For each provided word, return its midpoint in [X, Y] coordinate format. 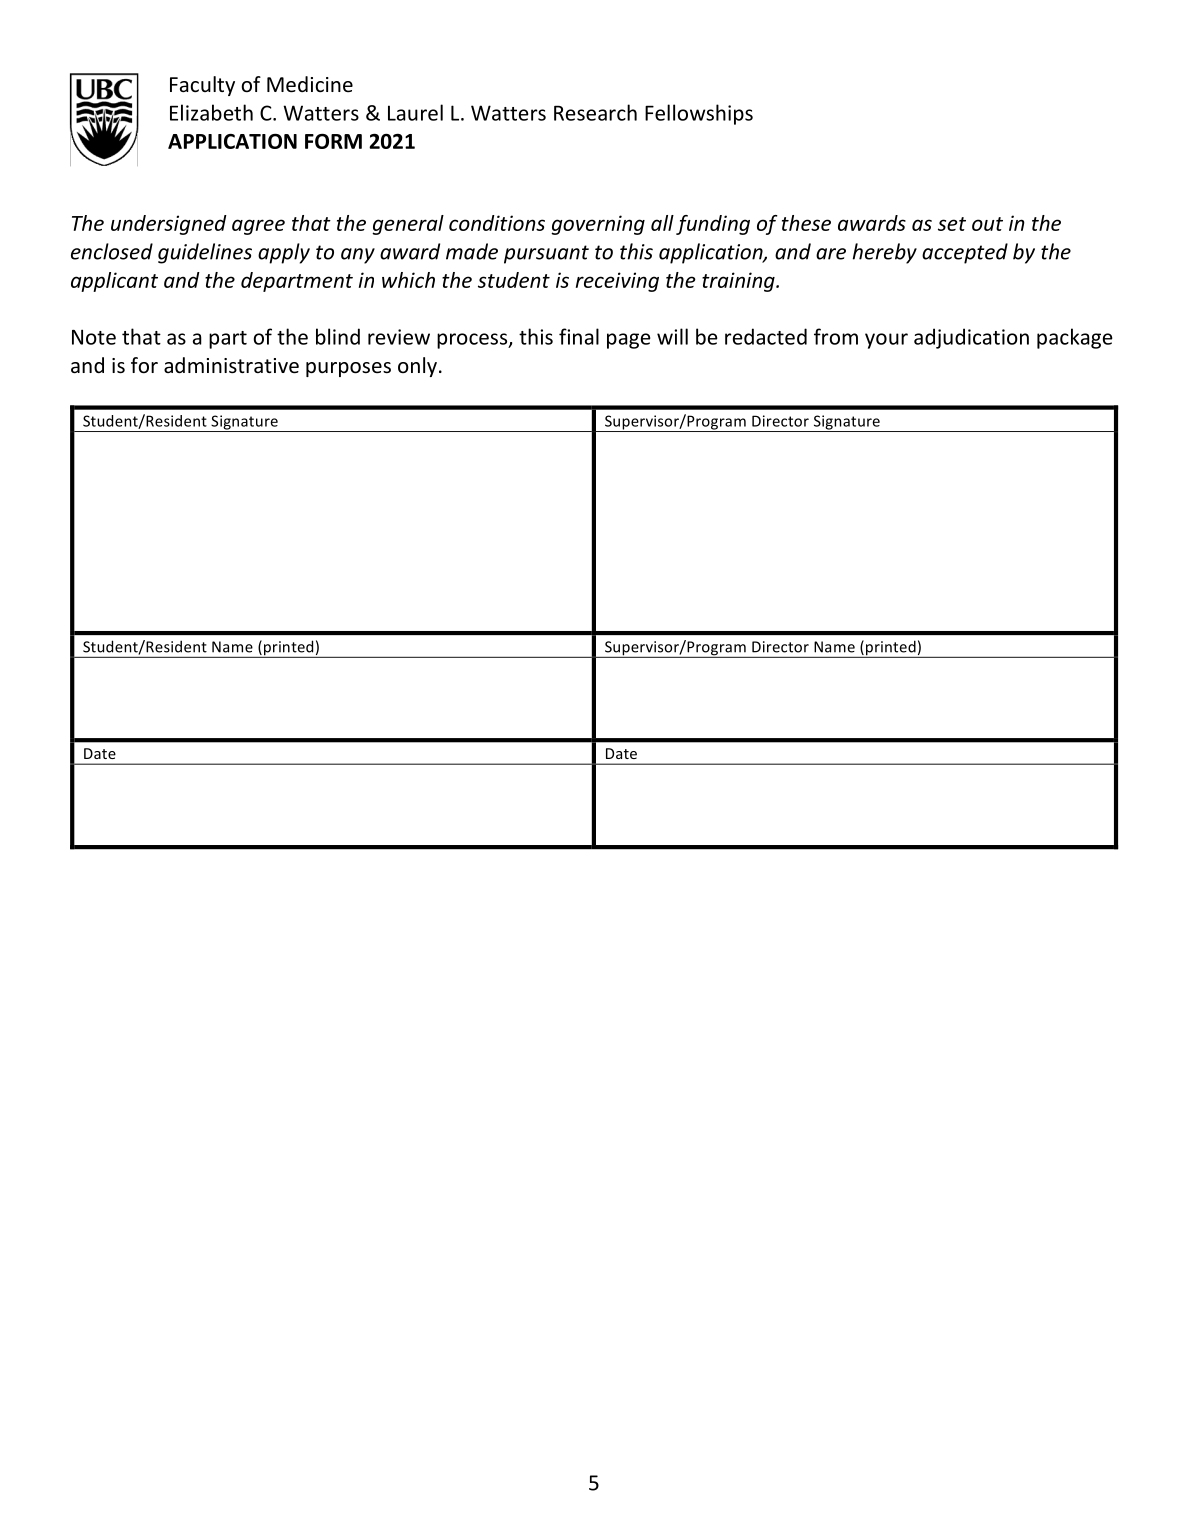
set [952, 224]
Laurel [415, 112]
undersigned [169, 225]
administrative [231, 365]
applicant [114, 282]
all [662, 223]
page [629, 341]
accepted [965, 253]
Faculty [202, 86]
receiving [617, 282]
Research [595, 112]
